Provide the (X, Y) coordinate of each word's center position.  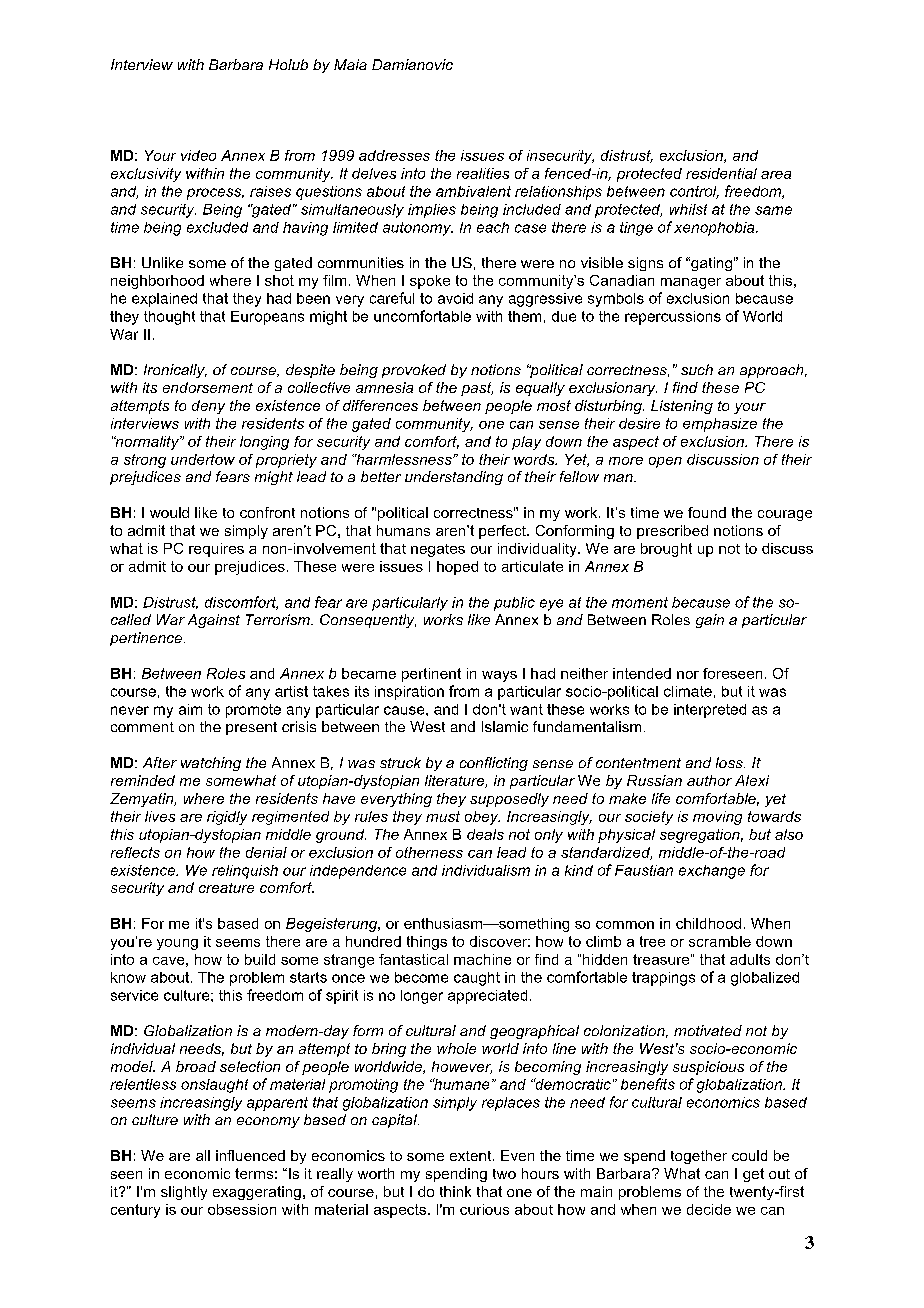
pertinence (146, 639)
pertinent (431, 675)
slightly (184, 1193)
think (455, 1191)
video (198, 155)
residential (721, 173)
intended (642, 673)
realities (483, 173)
